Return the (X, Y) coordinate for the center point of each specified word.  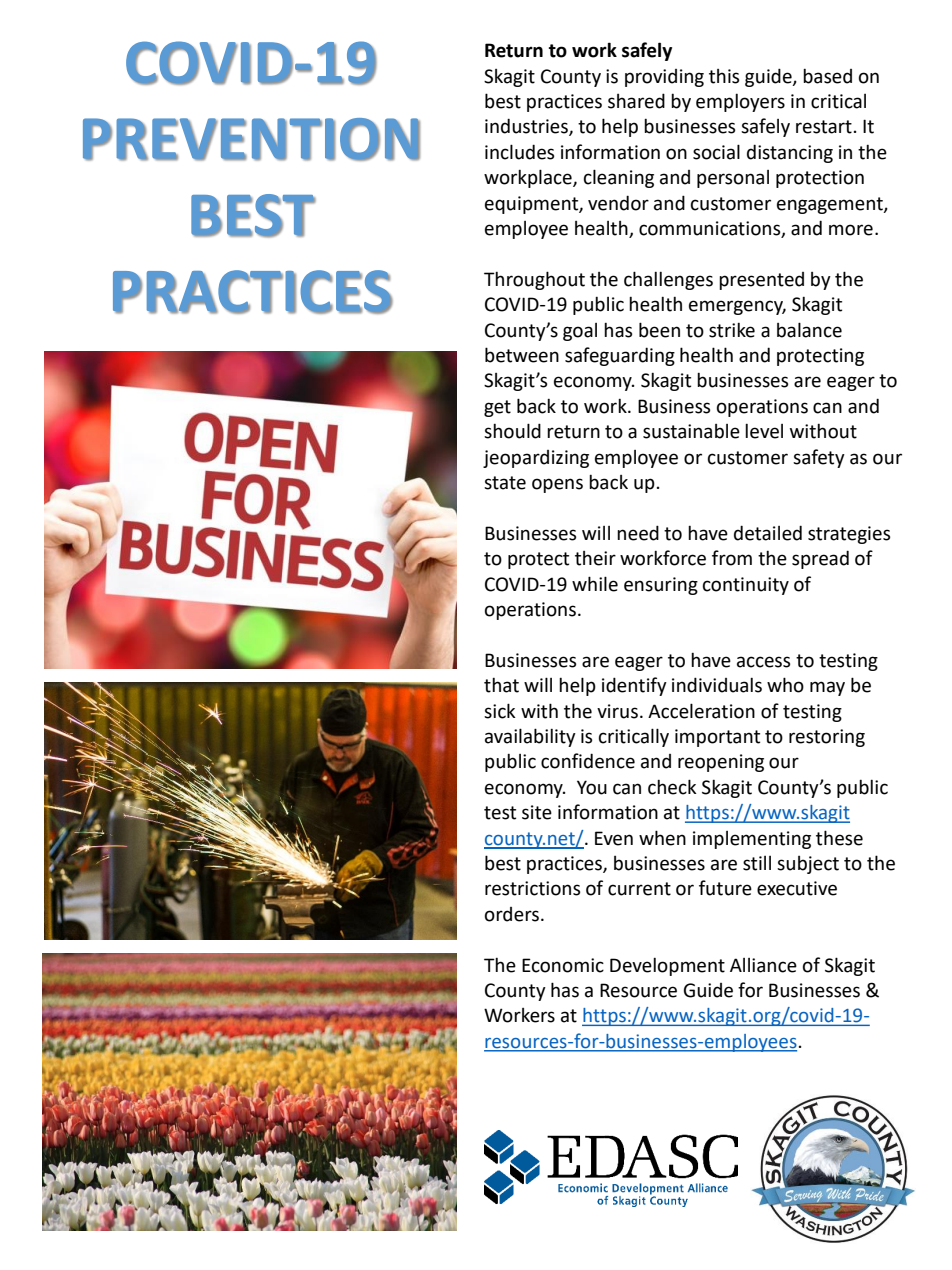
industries (527, 127)
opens (557, 485)
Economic (563, 965)
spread (820, 559)
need (638, 533)
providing (664, 78)
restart (824, 127)
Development (667, 967)
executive (797, 888)
